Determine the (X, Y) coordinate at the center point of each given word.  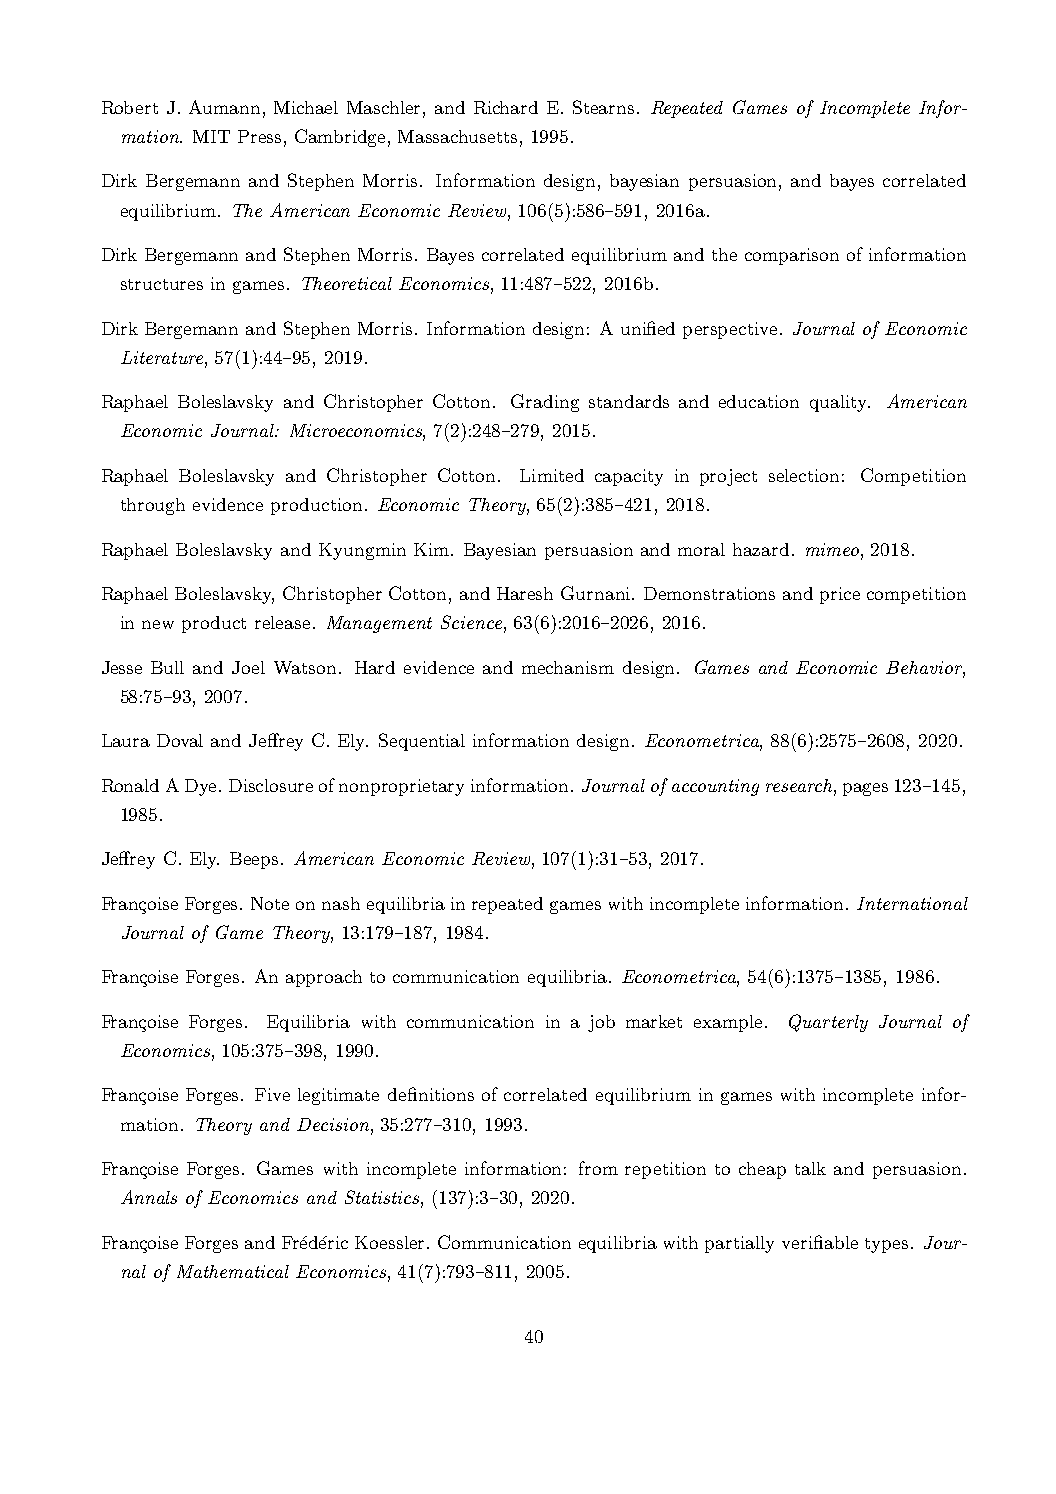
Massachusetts (457, 136)
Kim (433, 549)
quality (839, 403)
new (158, 624)
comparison (792, 256)
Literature (163, 357)
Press (259, 136)
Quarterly (828, 1023)
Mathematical (233, 1271)
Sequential (422, 742)
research (800, 785)
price (840, 595)
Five (272, 1094)
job (601, 1023)
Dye (202, 787)
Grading (545, 403)
